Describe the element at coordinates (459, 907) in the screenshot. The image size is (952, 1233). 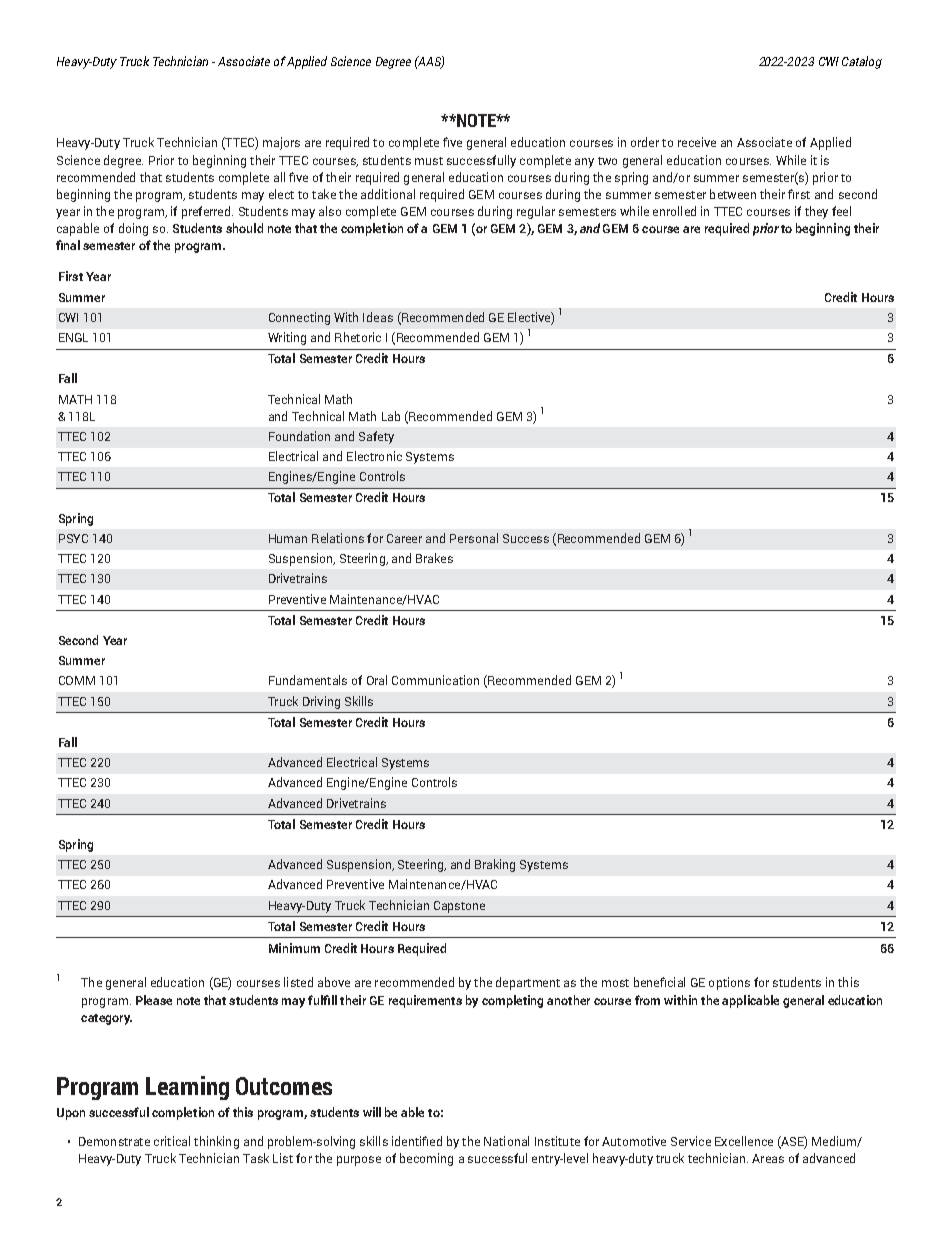
I see `Capstone` at that location.
